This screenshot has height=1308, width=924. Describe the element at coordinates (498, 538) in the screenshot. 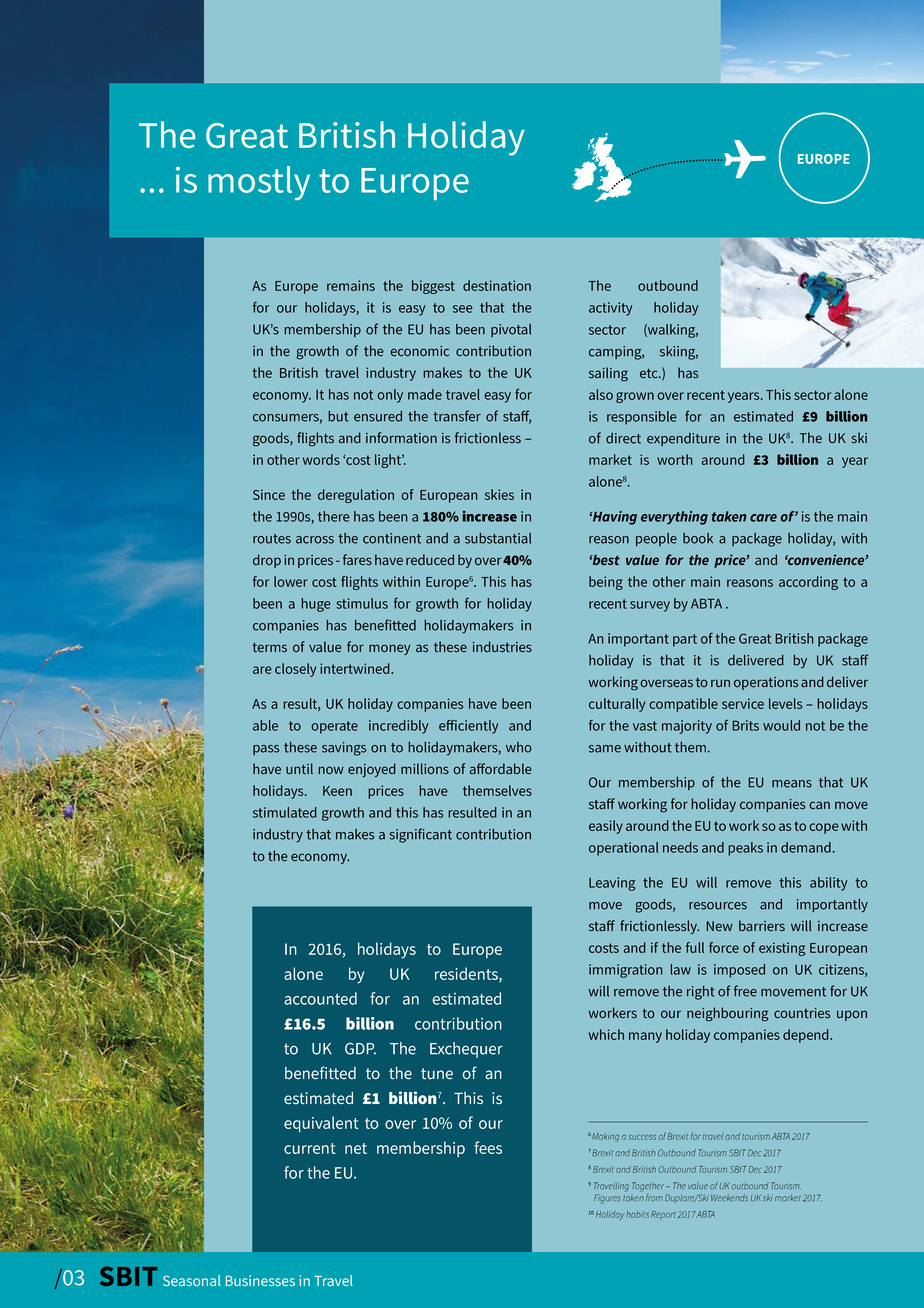

I see `substantial` at that location.
